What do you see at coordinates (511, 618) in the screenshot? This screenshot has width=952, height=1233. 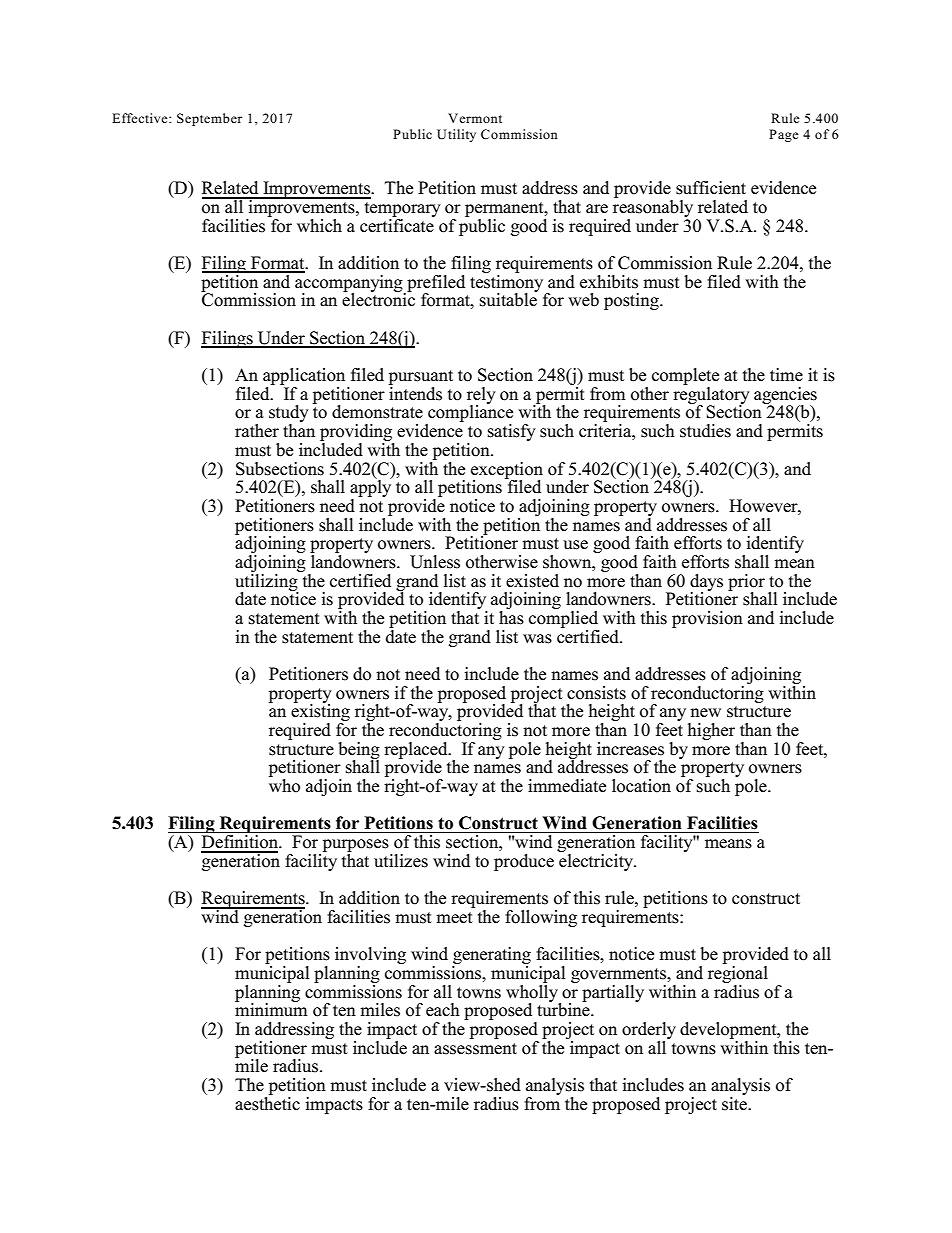 I see `has` at bounding box center [511, 618].
